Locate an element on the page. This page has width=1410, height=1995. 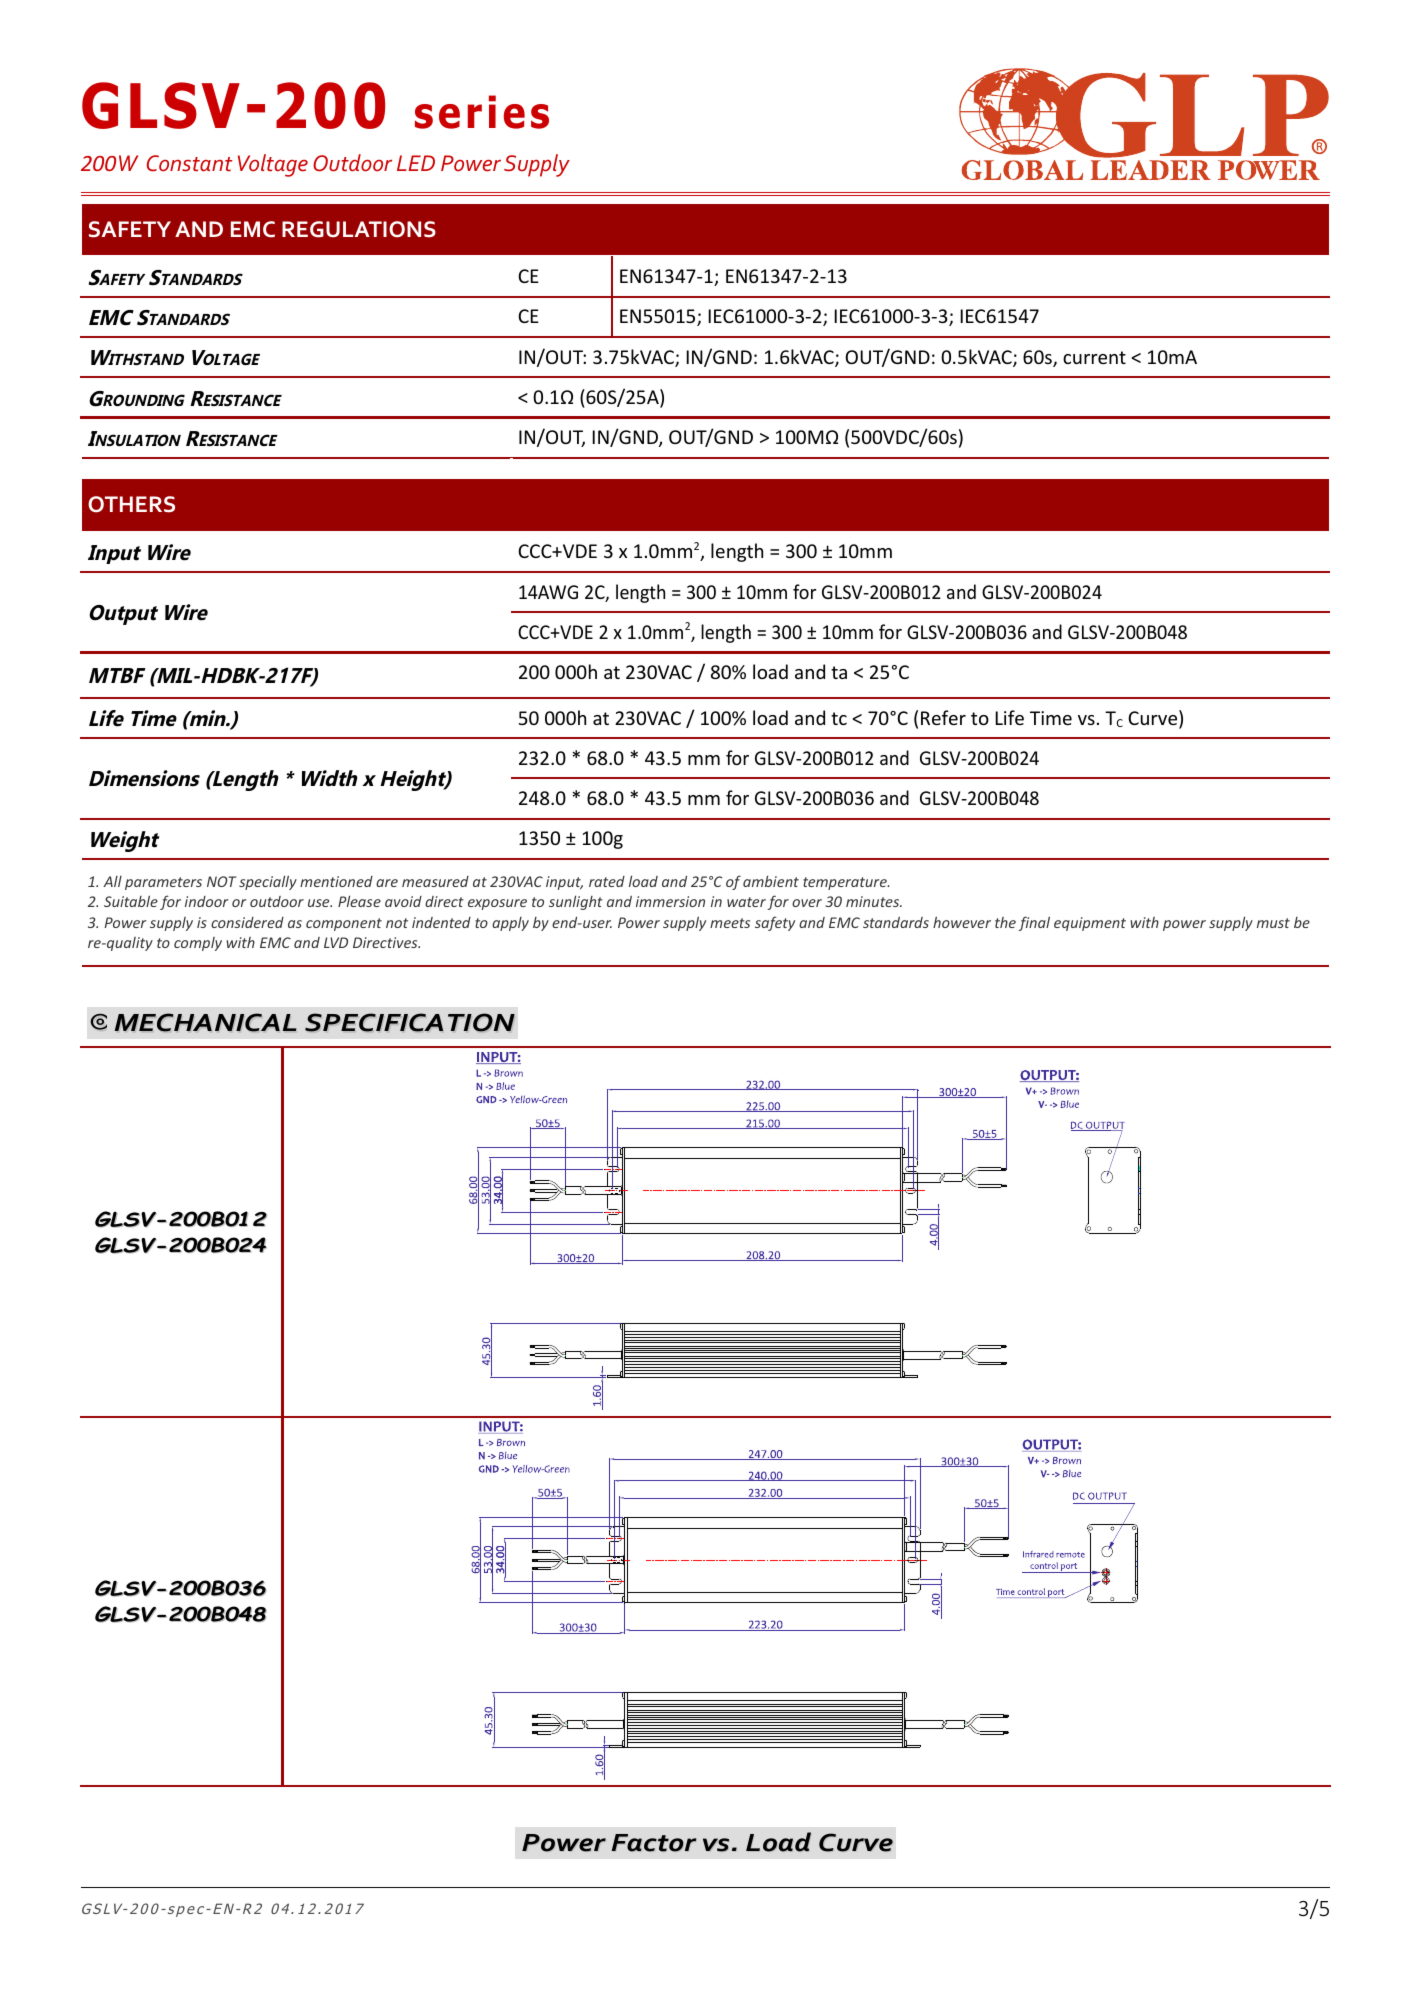
LED is located at coordinates (416, 163).
